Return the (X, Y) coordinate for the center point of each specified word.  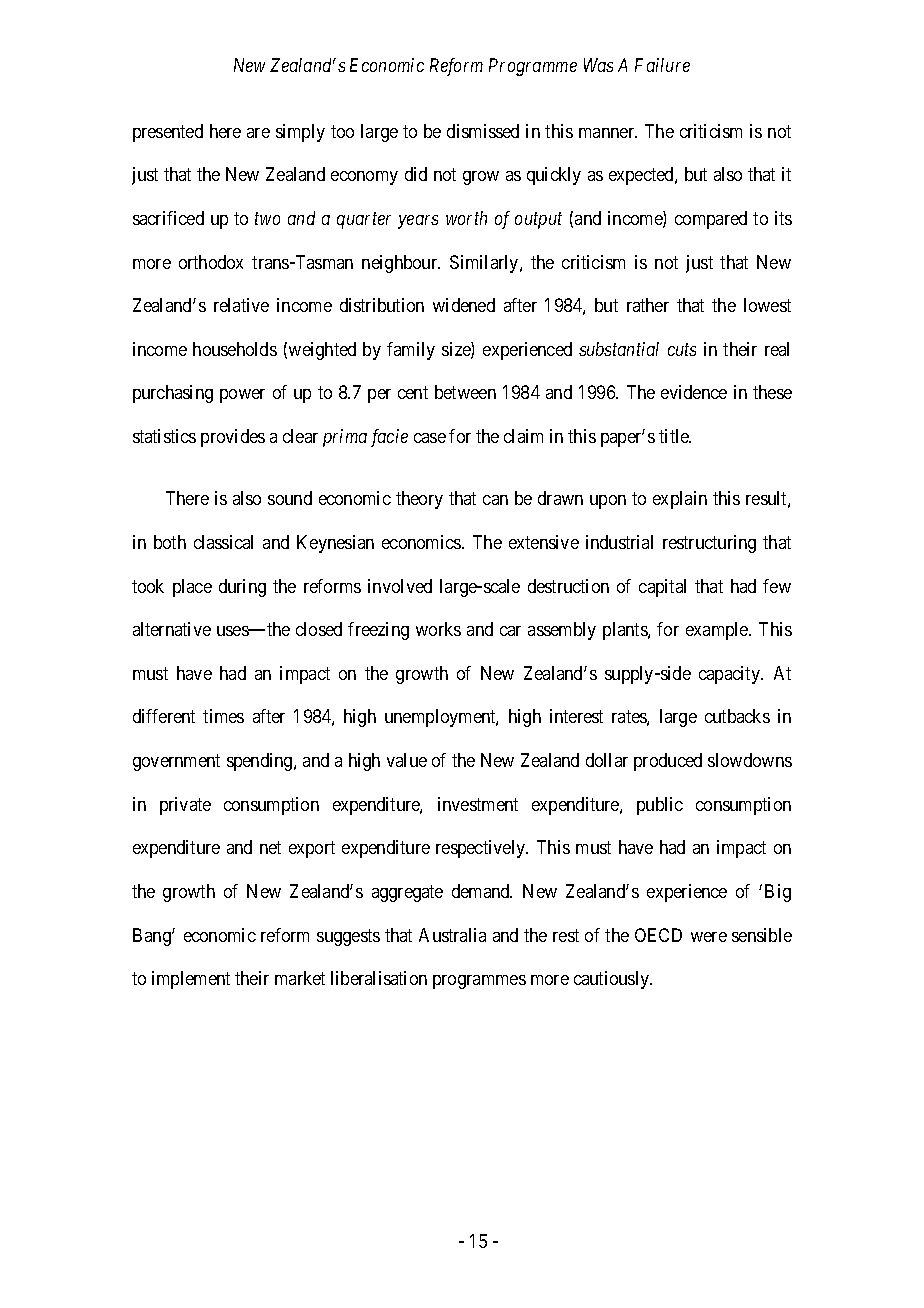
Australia (452, 935)
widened (464, 305)
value (407, 760)
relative (241, 305)
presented (168, 133)
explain (680, 500)
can (495, 500)
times (223, 716)
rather (648, 305)
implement (191, 980)
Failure (662, 65)
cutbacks (737, 716)
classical (223, 542)
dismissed (483, 131)
